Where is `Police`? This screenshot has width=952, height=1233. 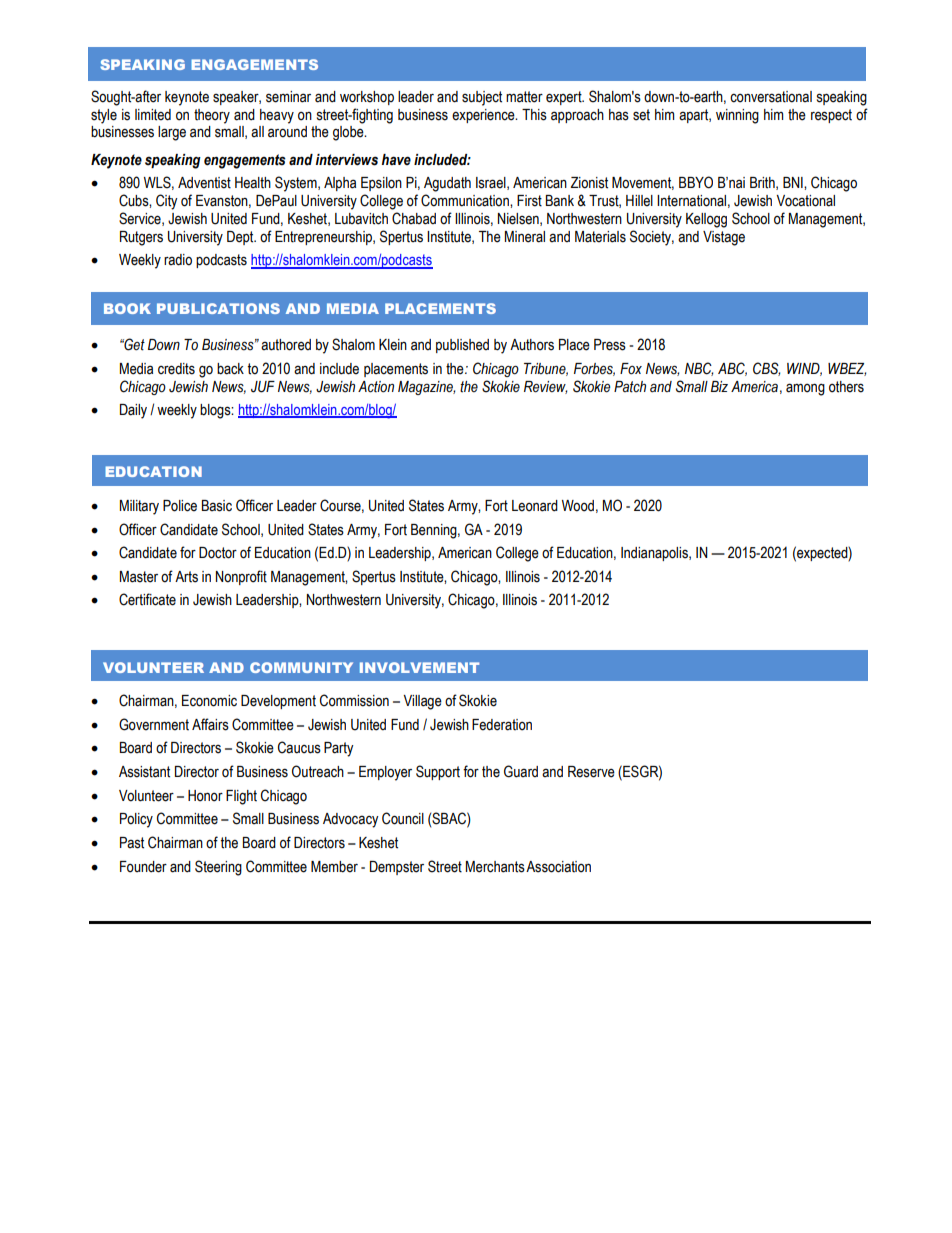 Police is located at coordinates (180, 506).
